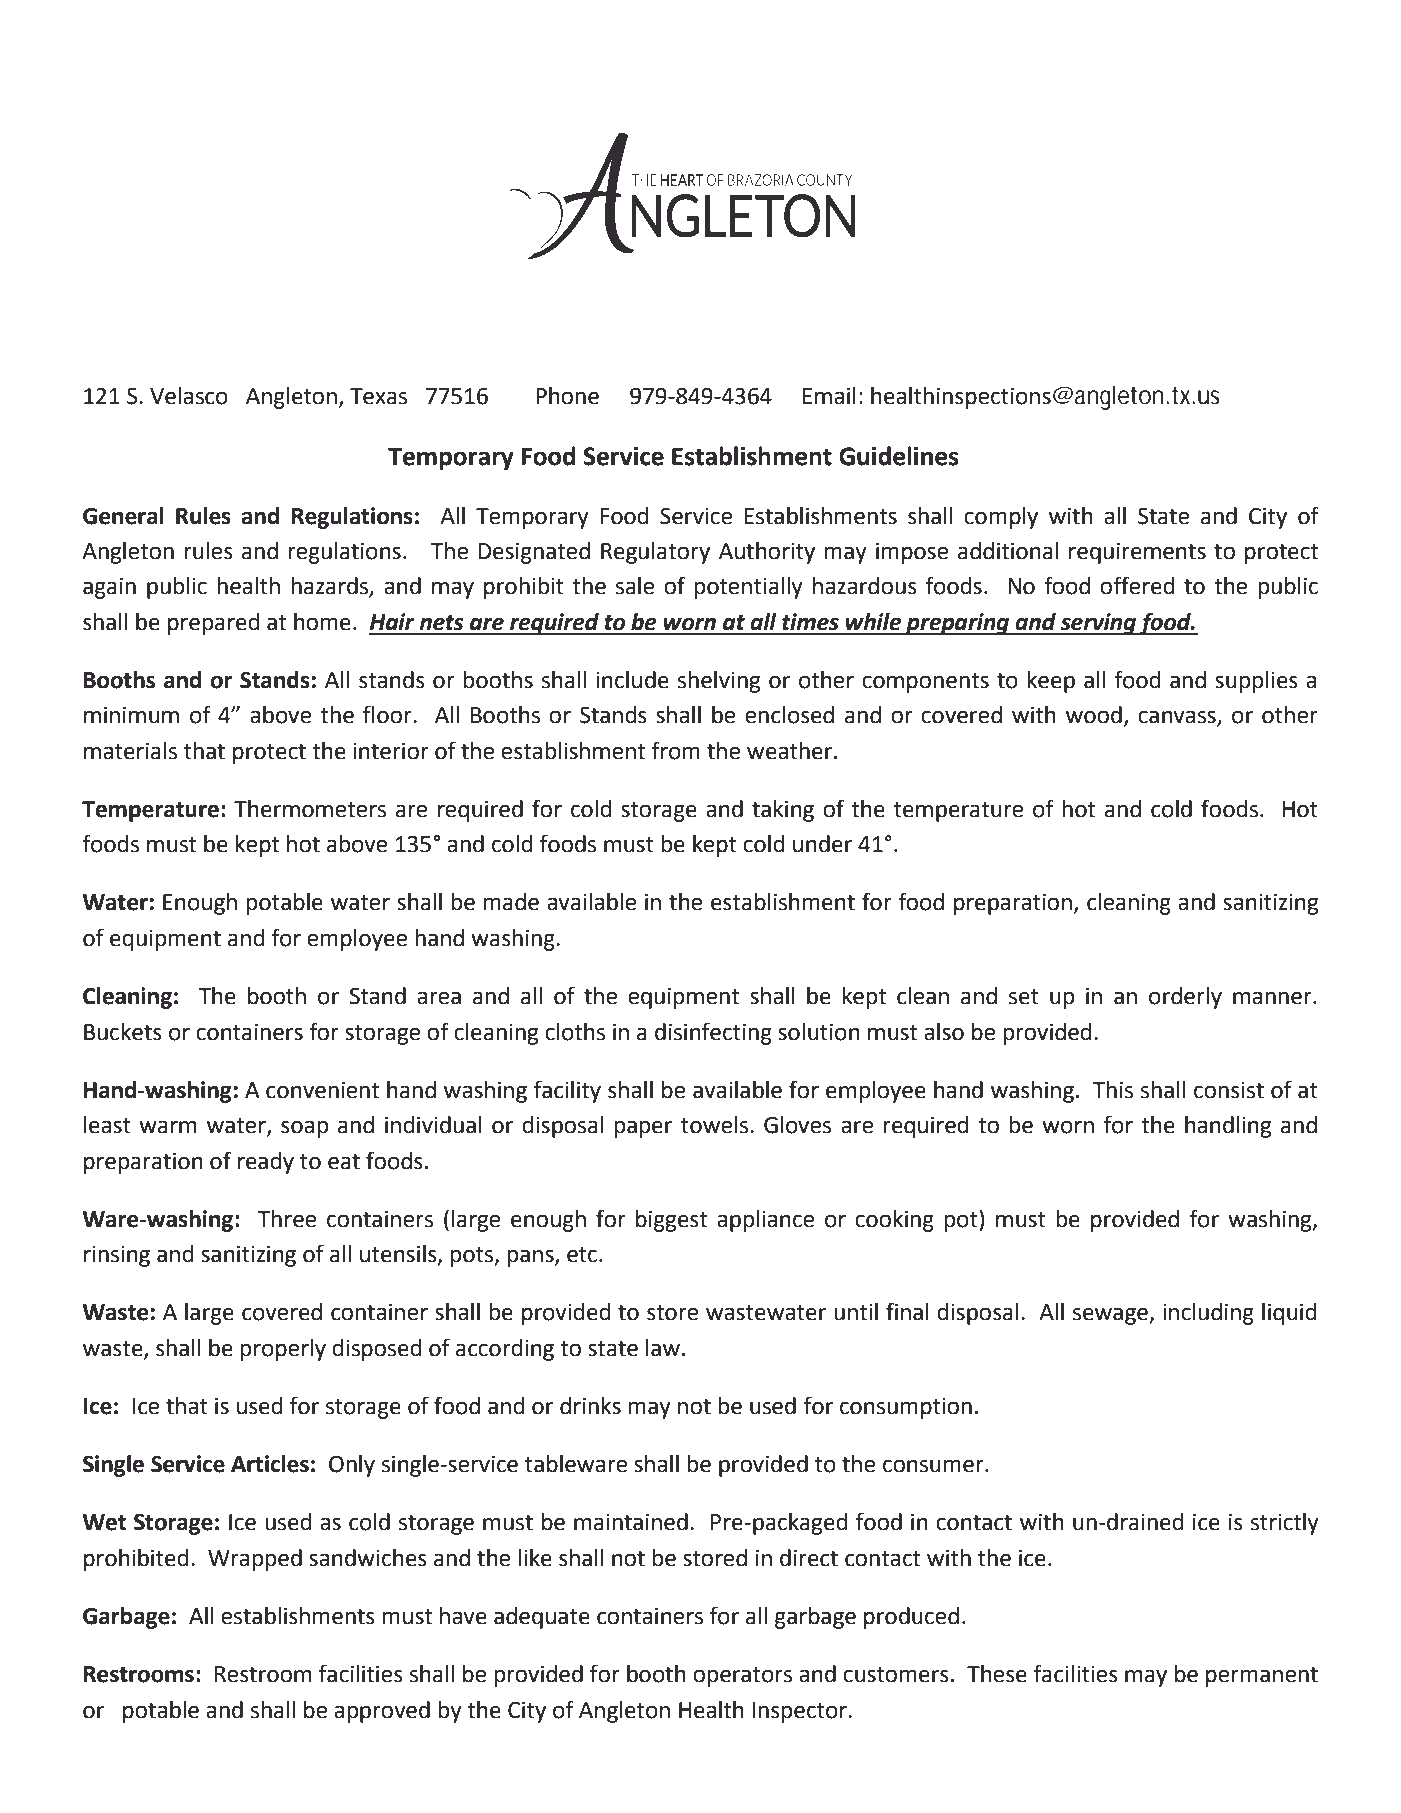  I want to click on Phone, so click(567, 396).
